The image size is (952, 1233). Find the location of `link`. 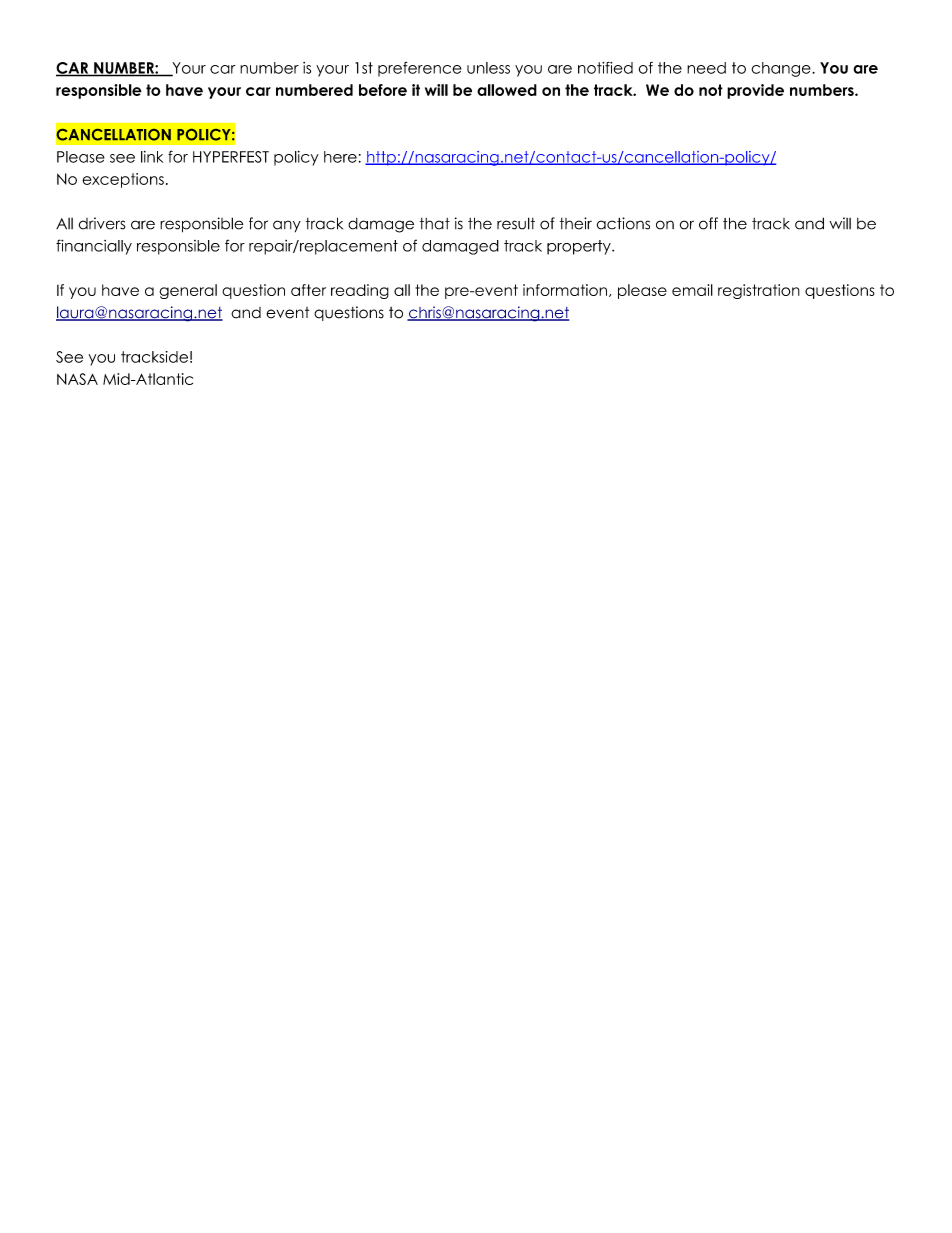

link is located at coordinates (152, 157).
